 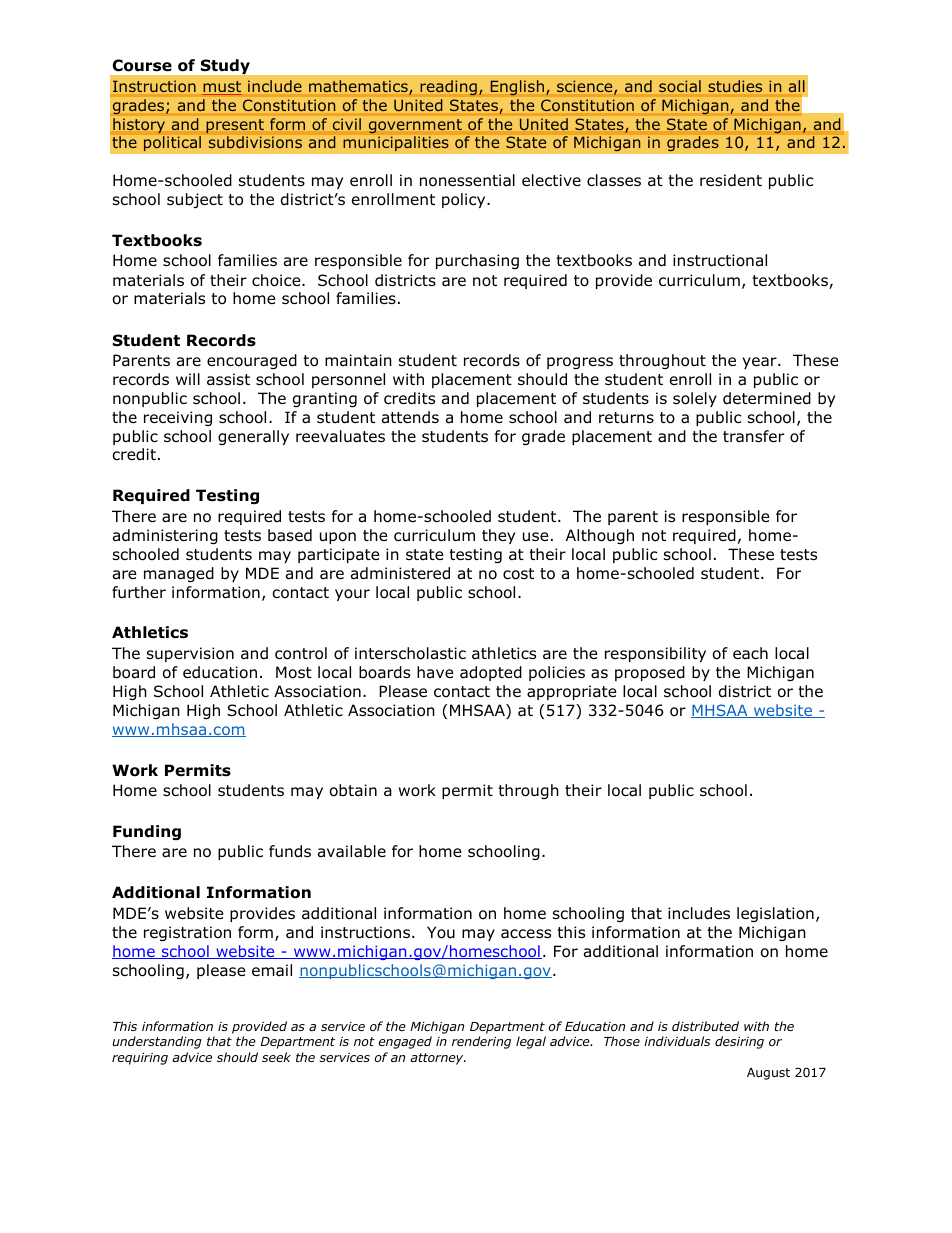 What do you see at coordinates (680, 86) in the document?
I see `social` at bounding box center [680, 86].
